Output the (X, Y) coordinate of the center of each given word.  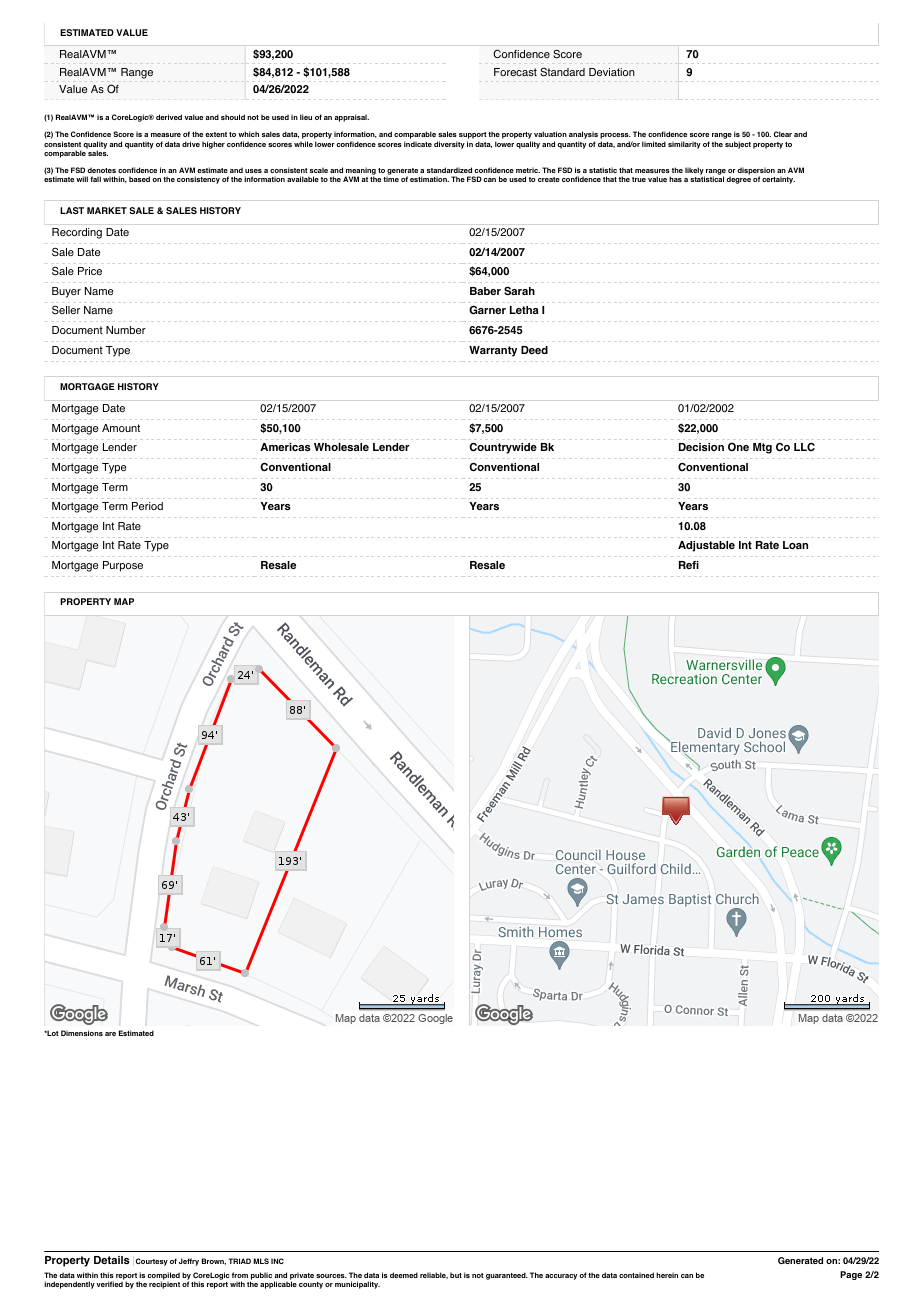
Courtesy (152, 1262)
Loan (795, 545)
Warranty (493, 351)
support (473, 137)
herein (667, 1275)
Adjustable (706, 546)
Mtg (762, 448)
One (738, 446)
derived (169, 117)
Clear (783, 134)
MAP (124, 601)
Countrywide (503, 448)
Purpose (123, 566)
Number (126, 330)
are (110, 1034)
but (456, 1275)
